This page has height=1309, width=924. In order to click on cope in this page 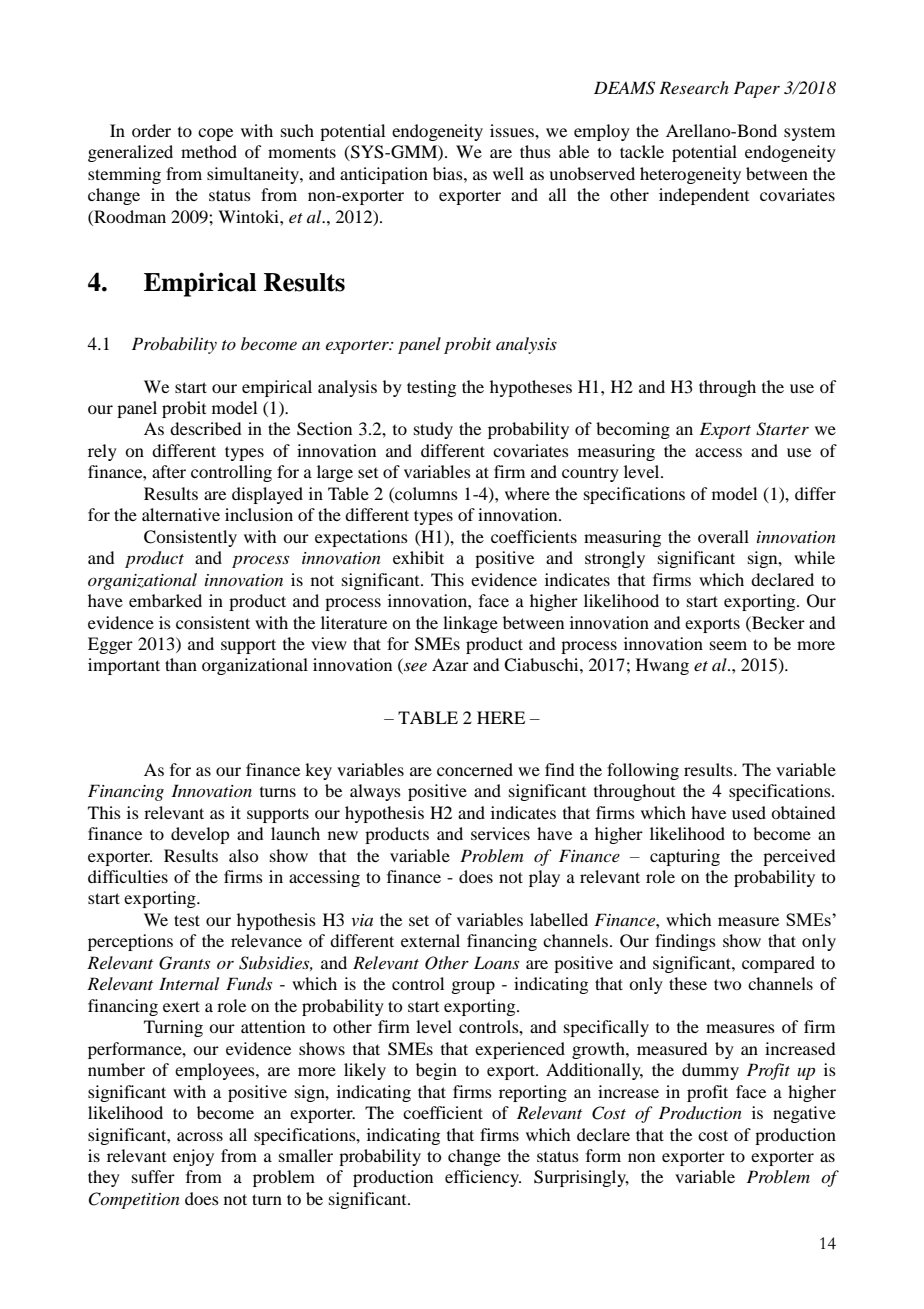, I will do `click(215, 134)`.
